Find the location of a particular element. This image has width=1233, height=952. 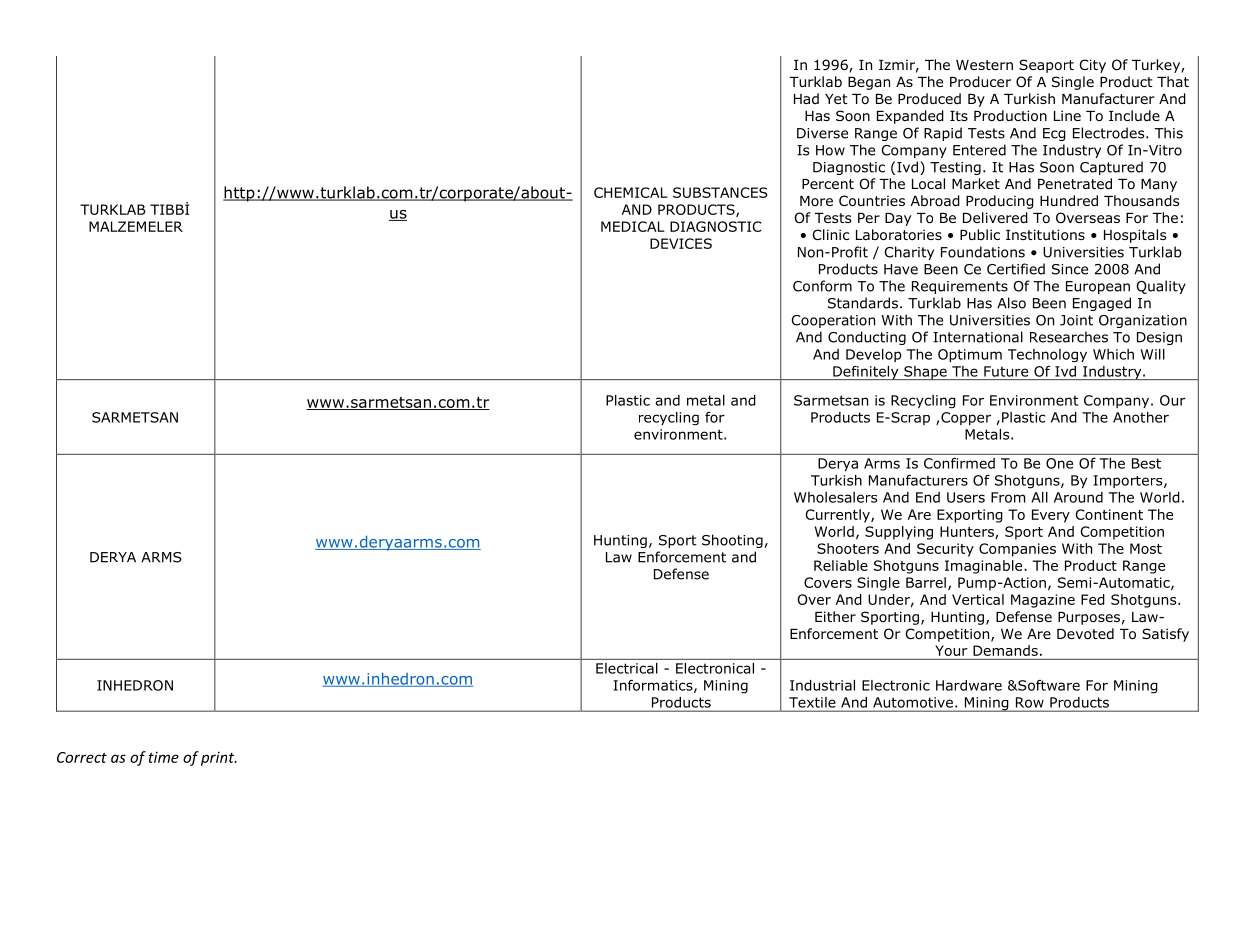

Row is located at coordinates (1030, 702).
